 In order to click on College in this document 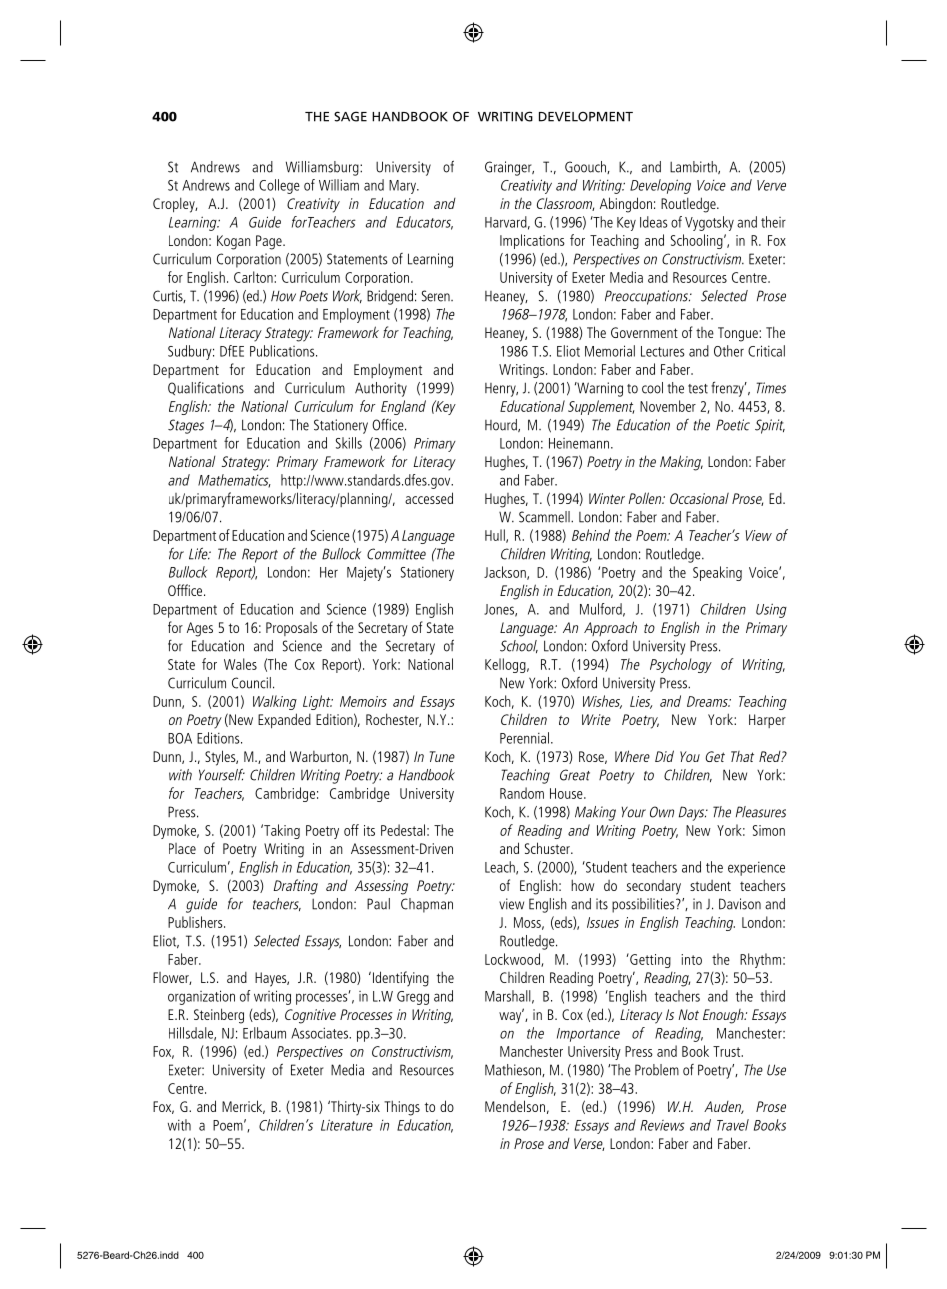, I will do `click(279, 186)`.
